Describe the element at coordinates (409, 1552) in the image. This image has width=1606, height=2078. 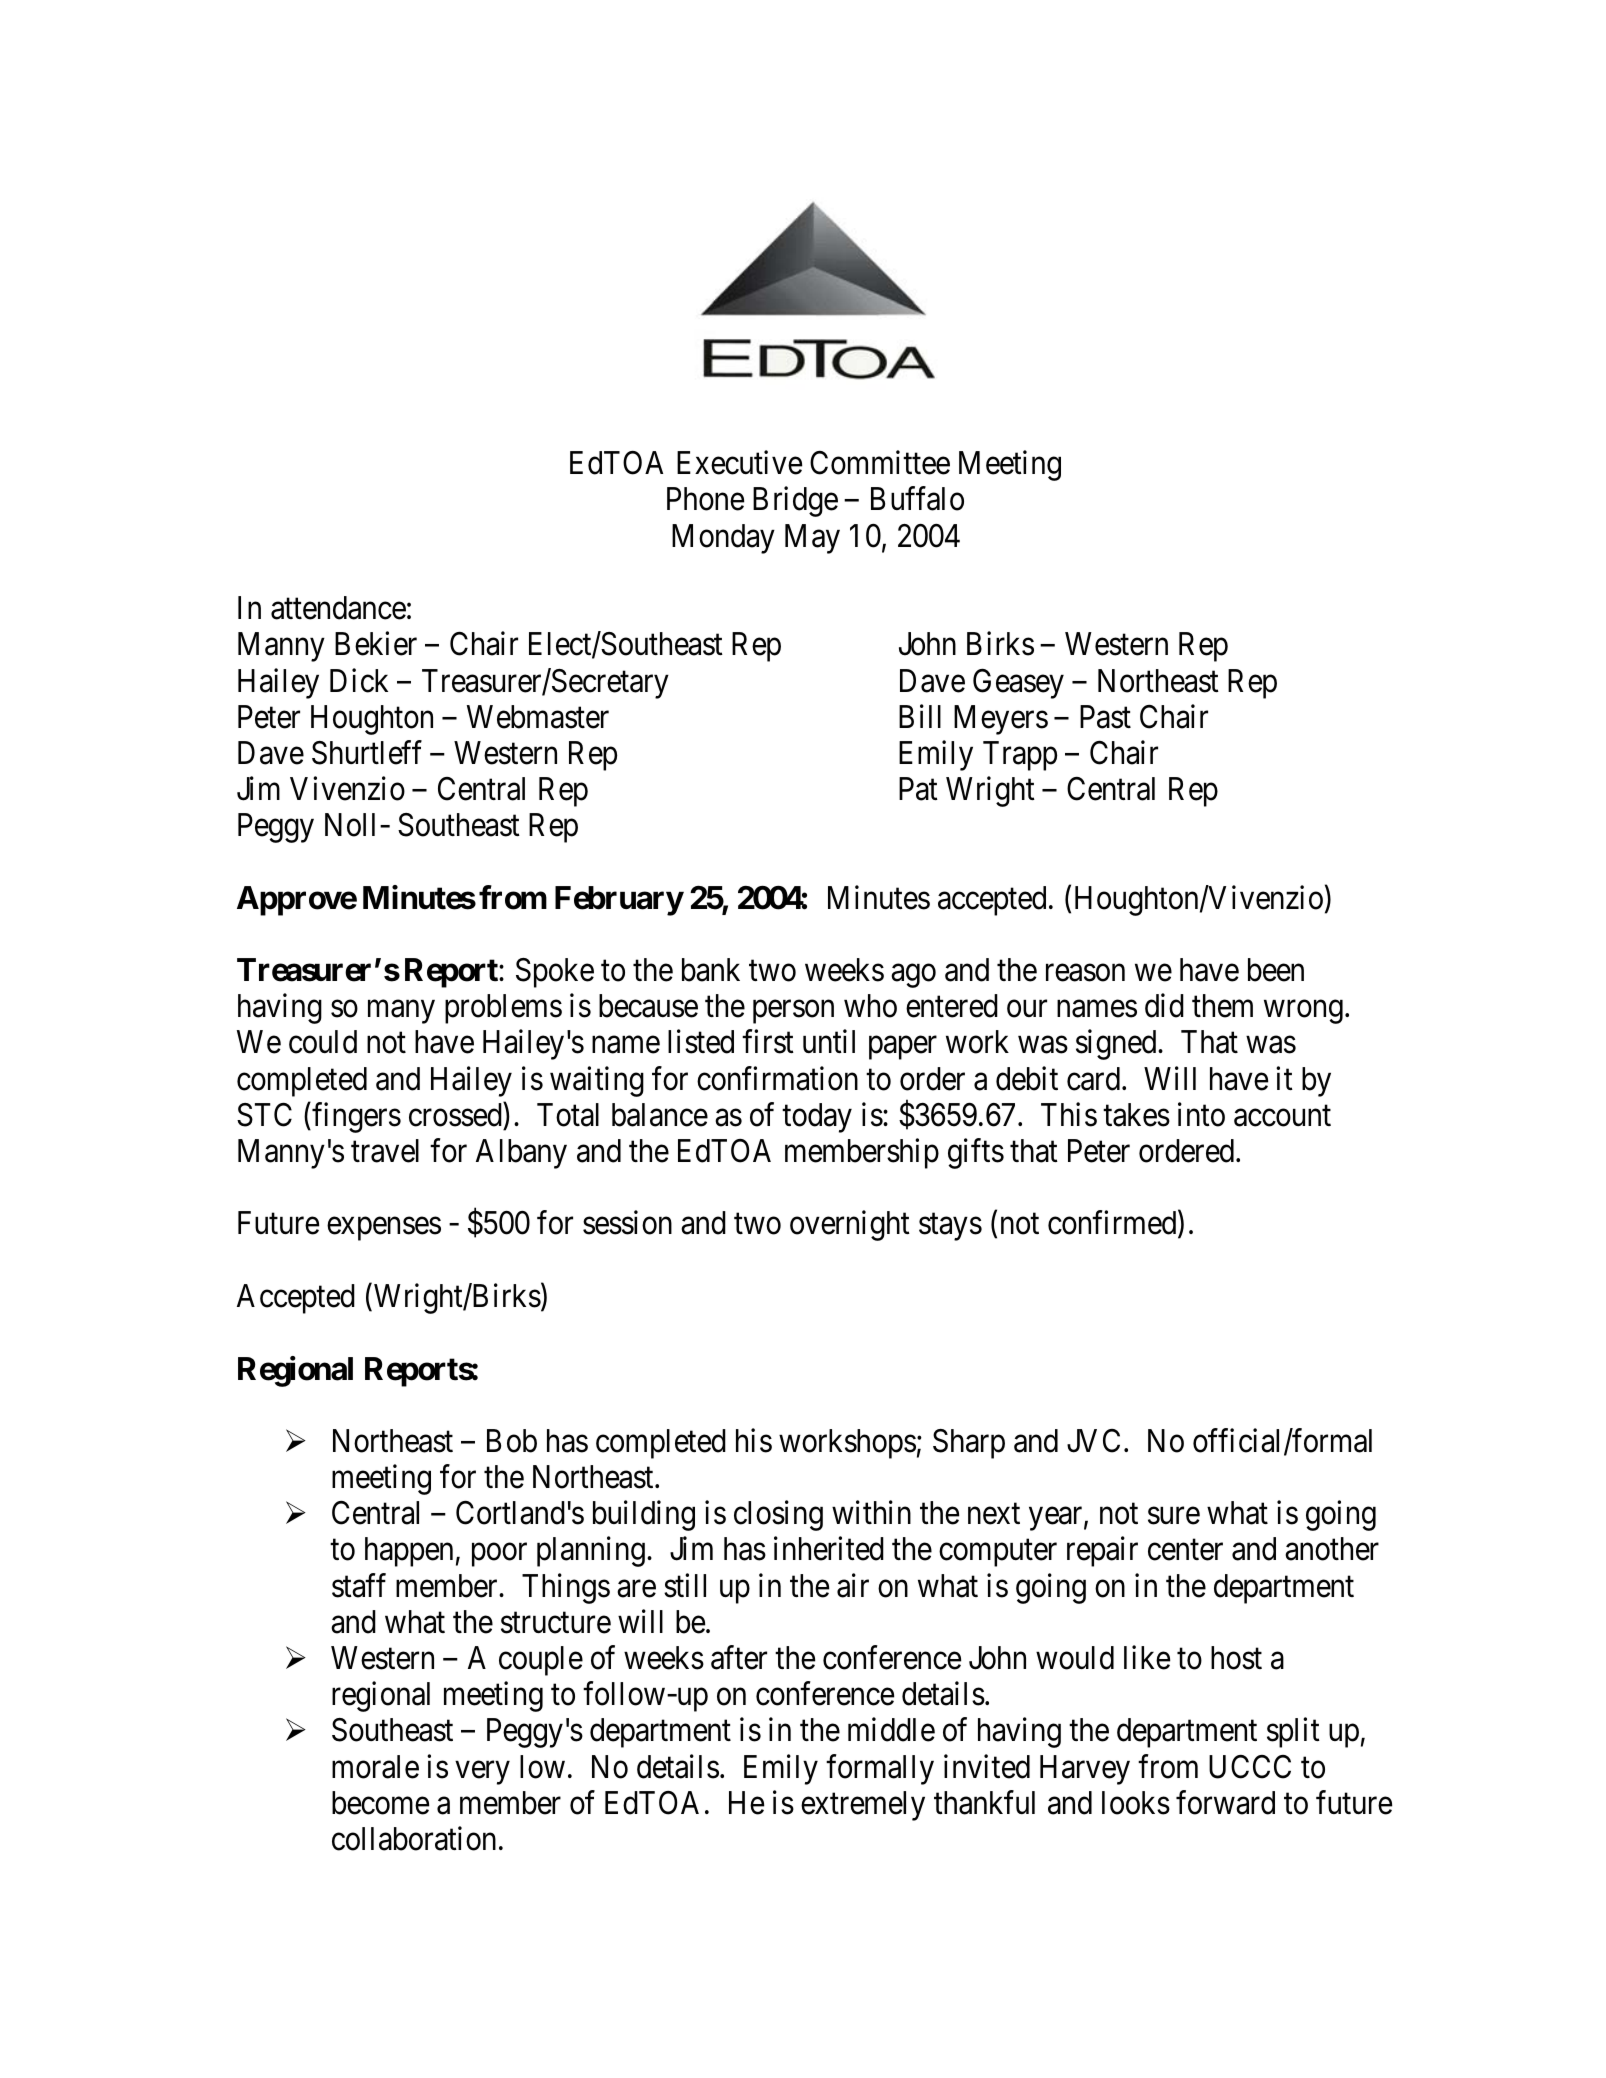
I see `happen` at that location.
